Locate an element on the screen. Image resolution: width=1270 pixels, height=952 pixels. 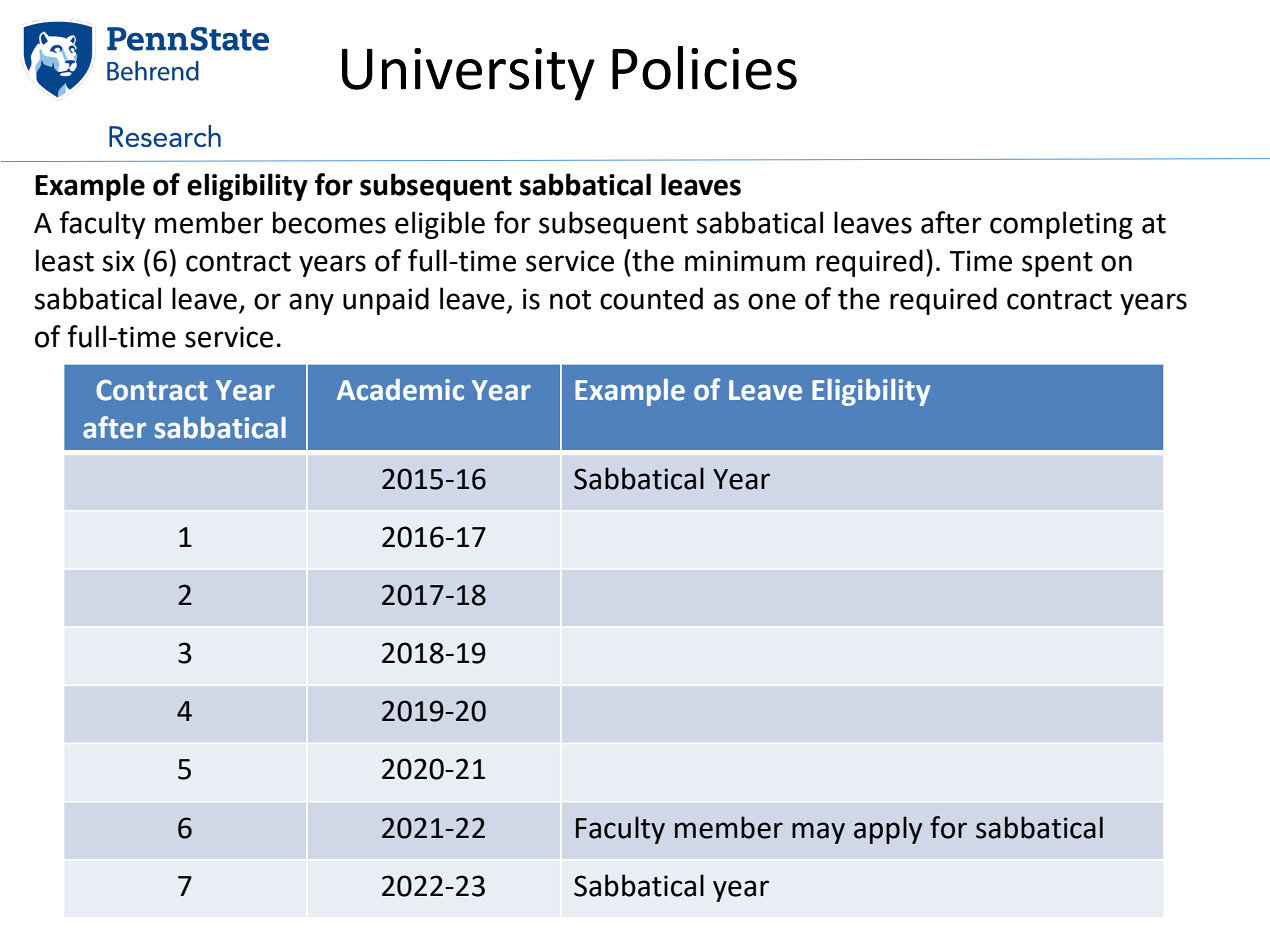
may is located at coordinates (818, 833).
